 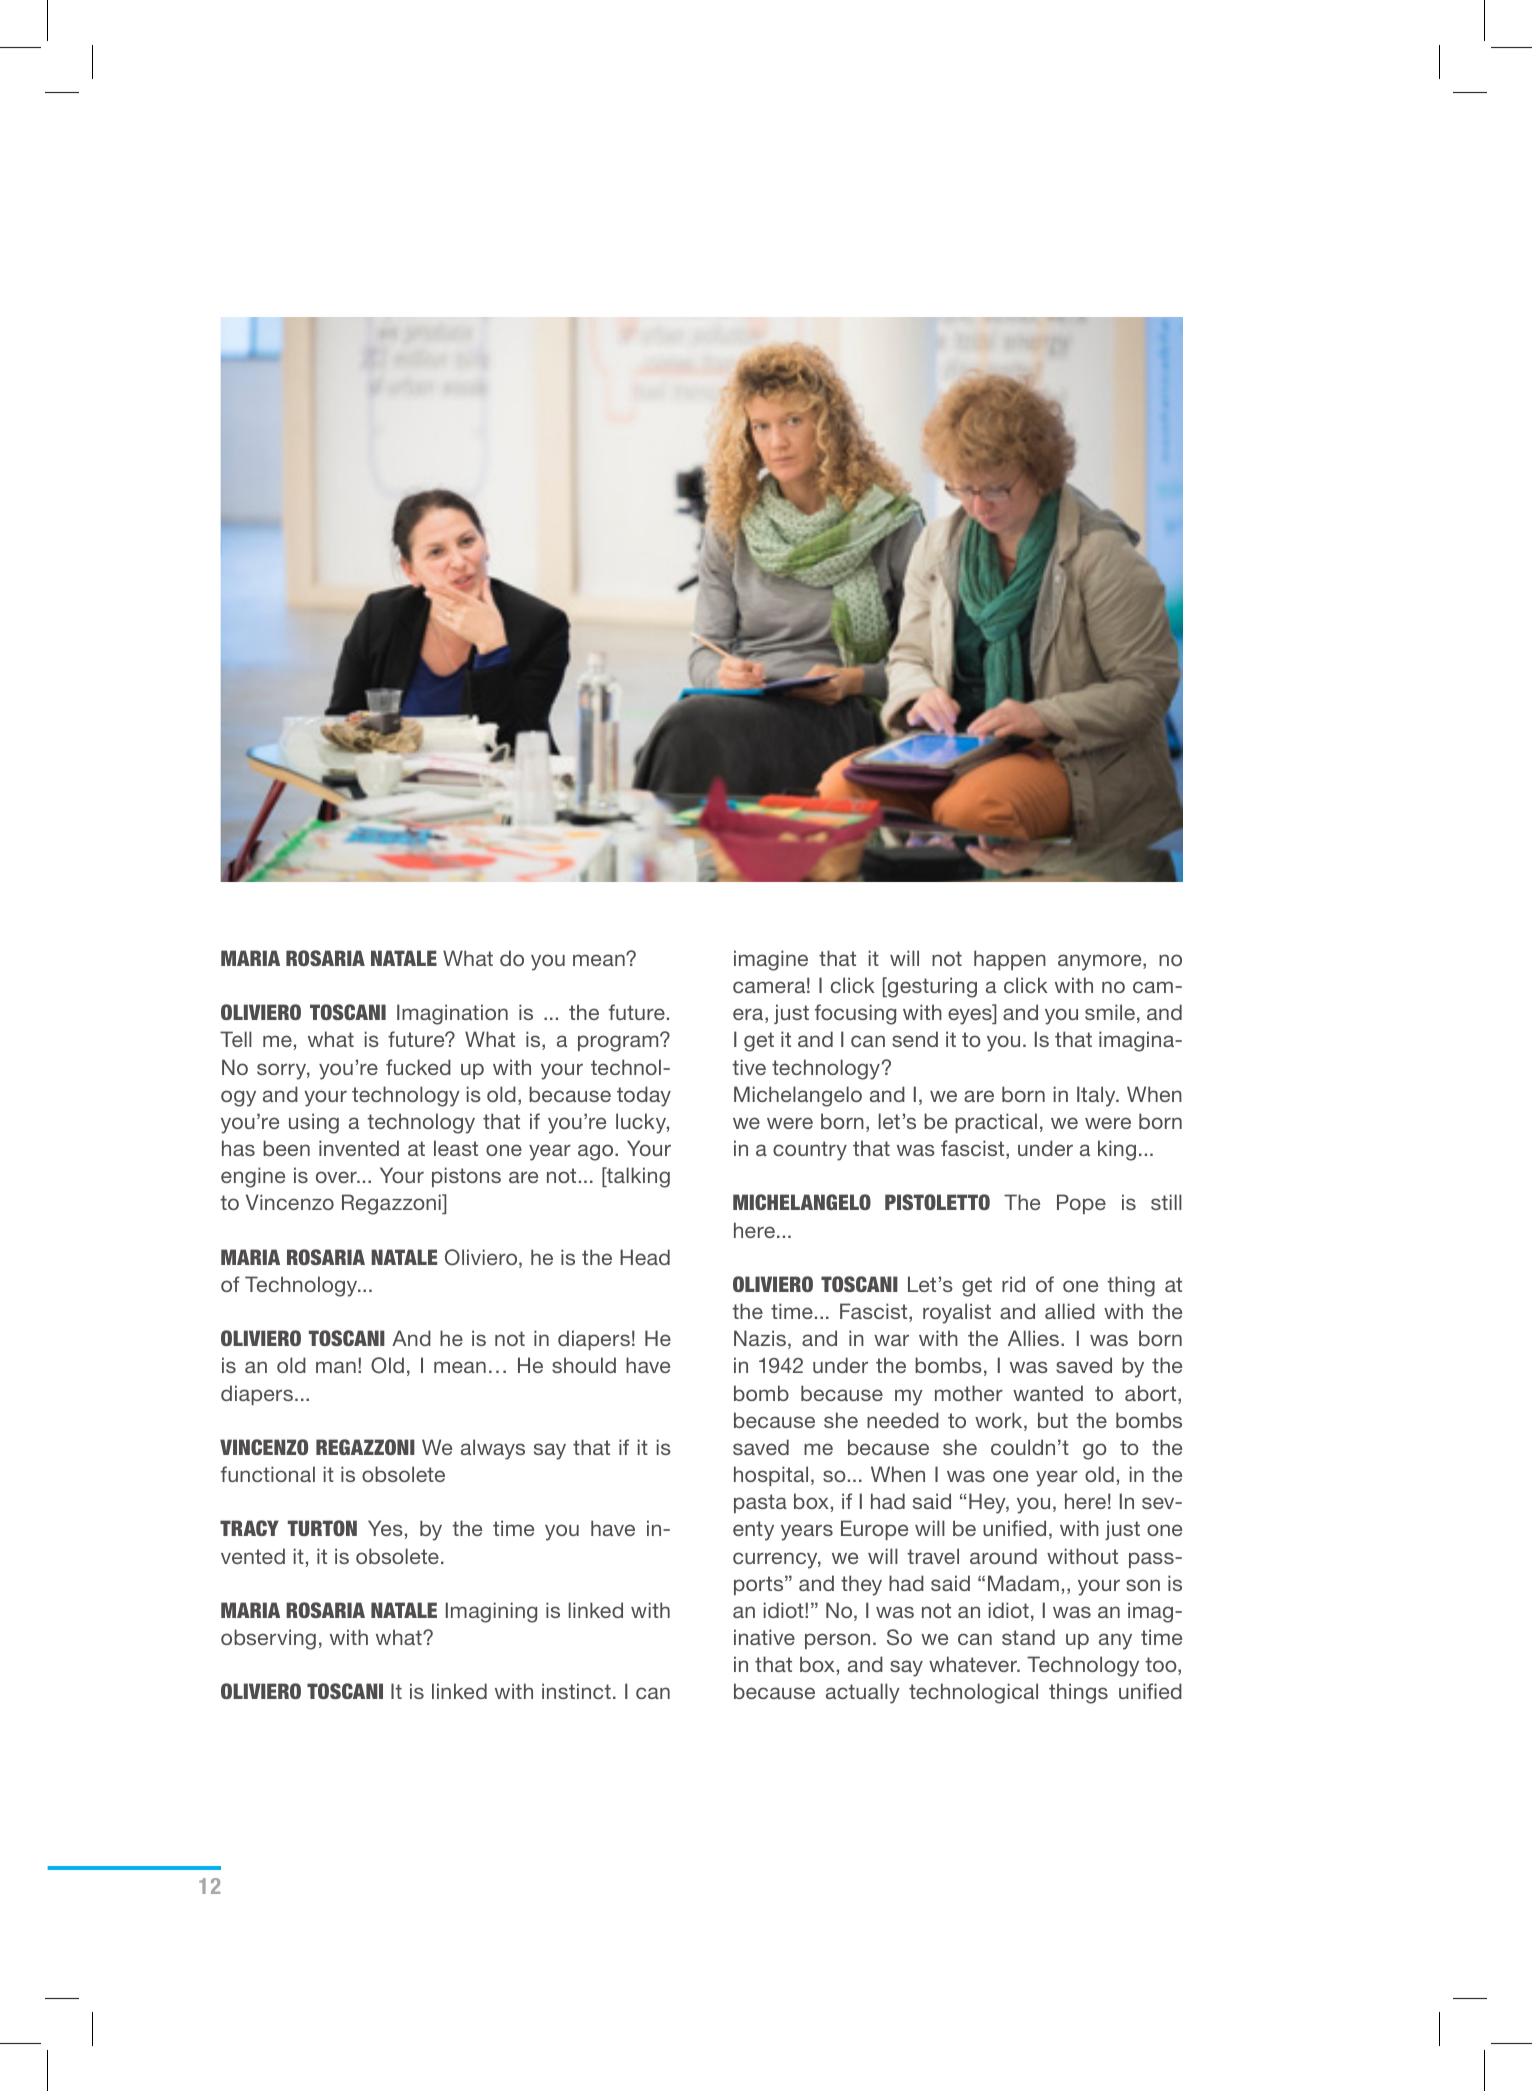 I want to click on anymore, so click(x=1101, y=962).
